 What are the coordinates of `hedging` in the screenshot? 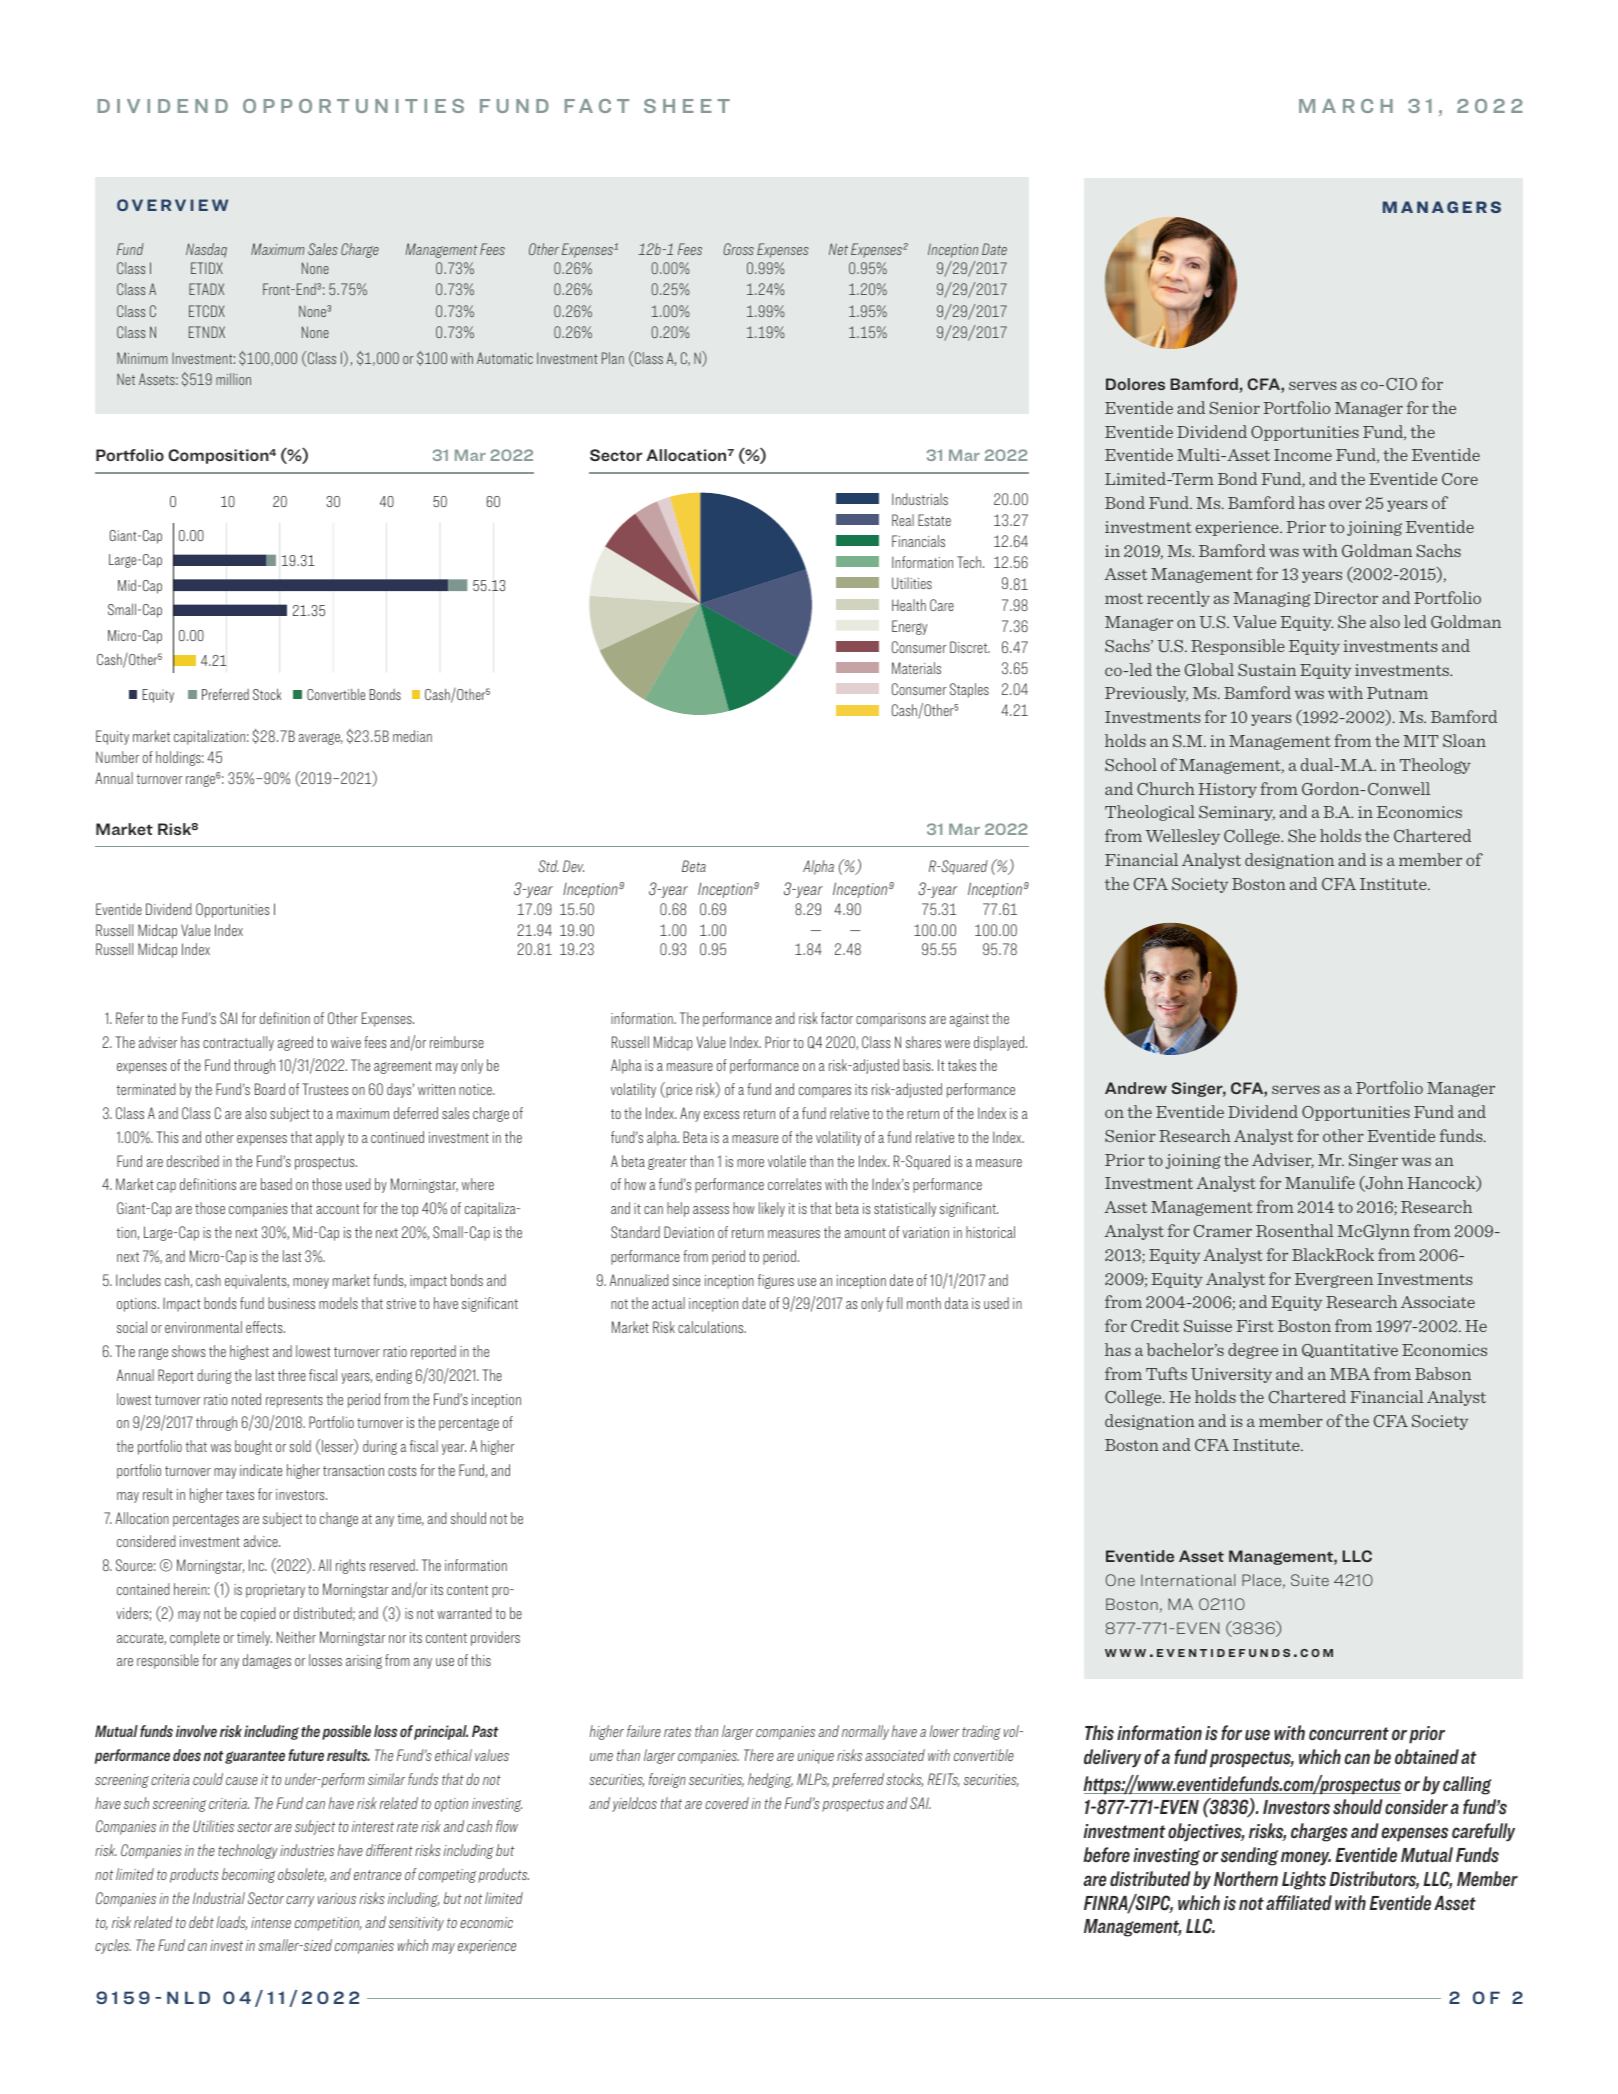 It's located at (770, 1780).
